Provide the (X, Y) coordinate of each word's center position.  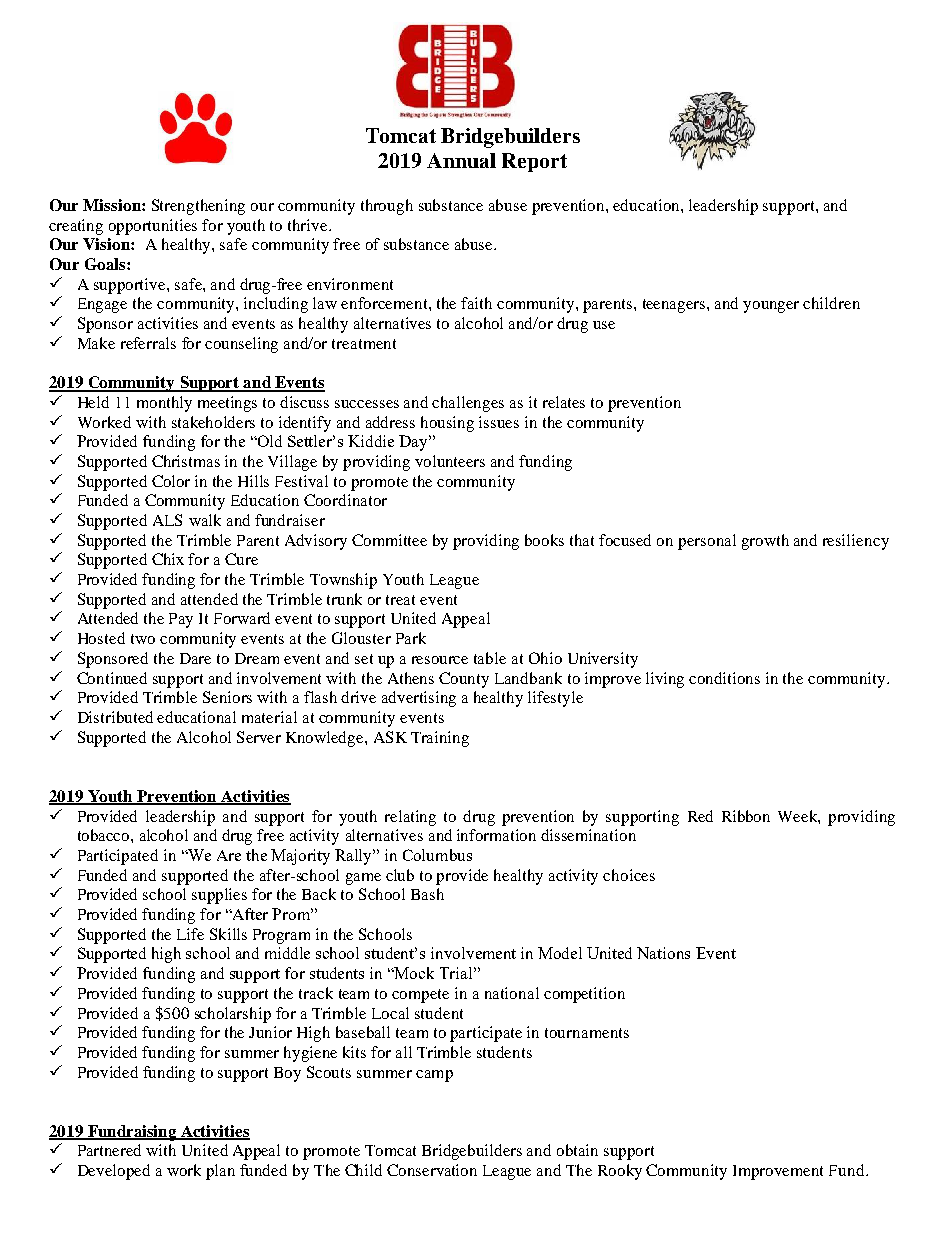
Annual (461, 160)
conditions (724, 678)
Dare (195, 658)
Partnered (109, 1150)
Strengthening (198, 207)
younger (771, 307)
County (464, 680)
